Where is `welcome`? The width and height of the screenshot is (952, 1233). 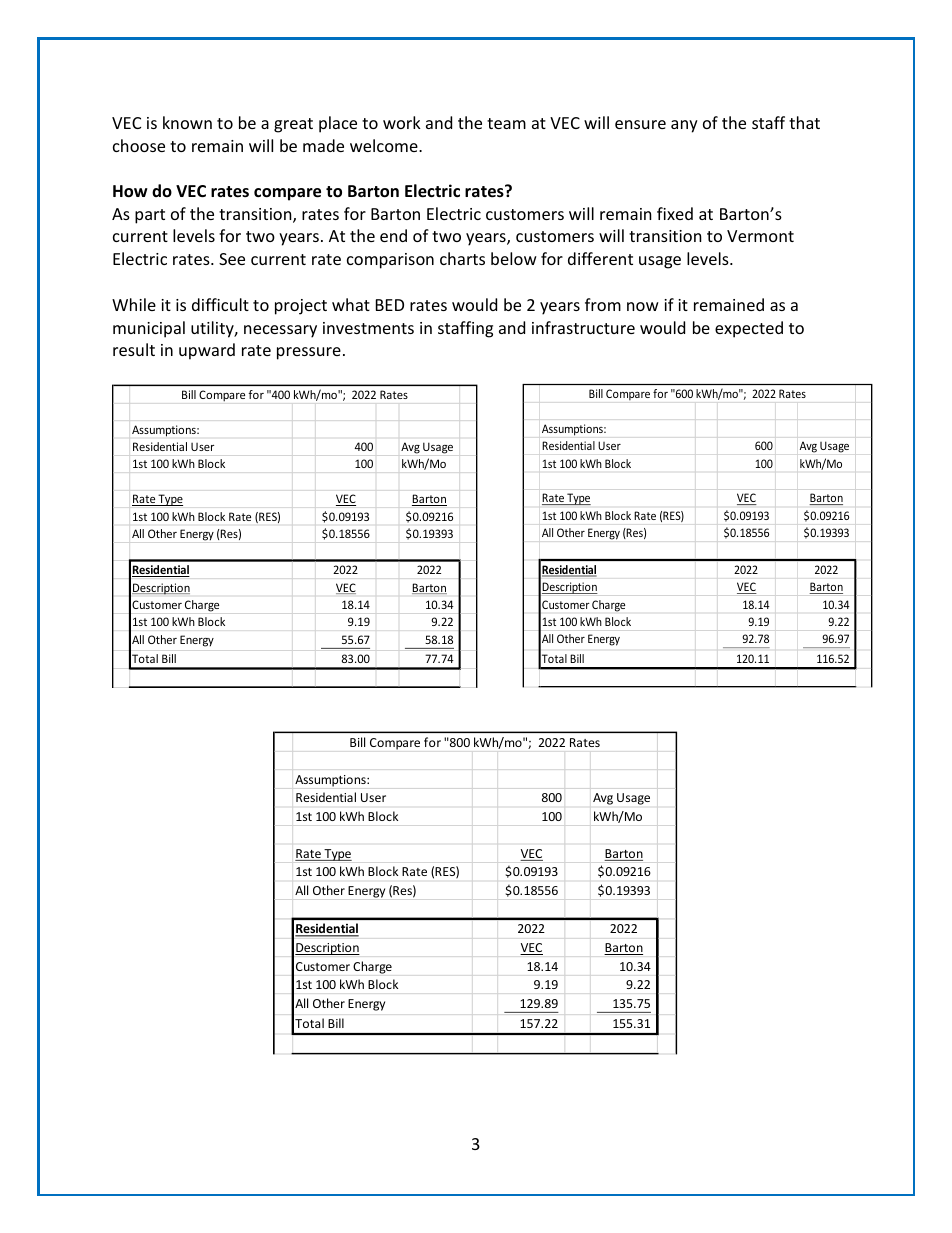 welcome is located at coordinates (385, 145).
